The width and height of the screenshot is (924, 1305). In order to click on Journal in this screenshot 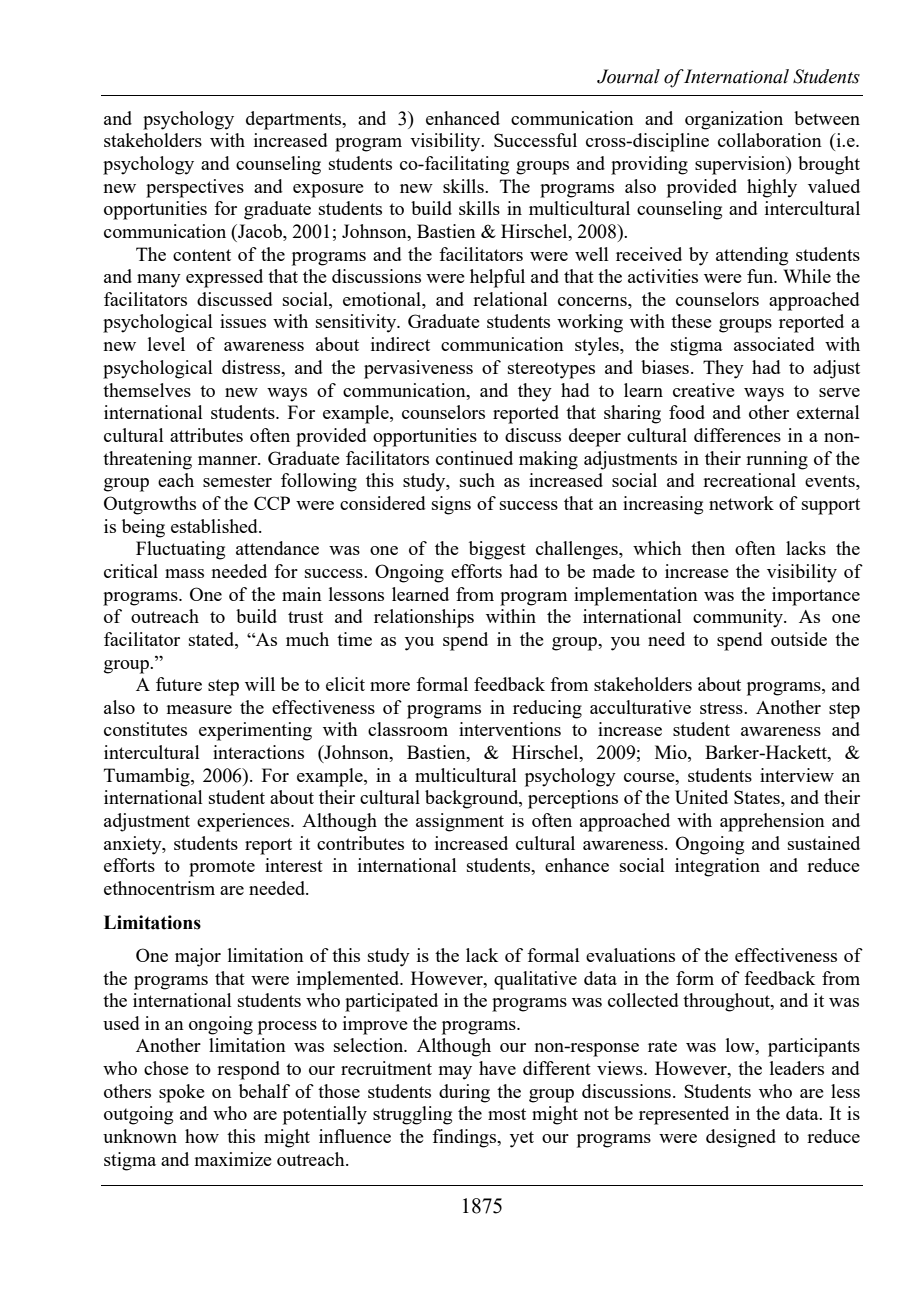, I will do `click(628, 76)`.
